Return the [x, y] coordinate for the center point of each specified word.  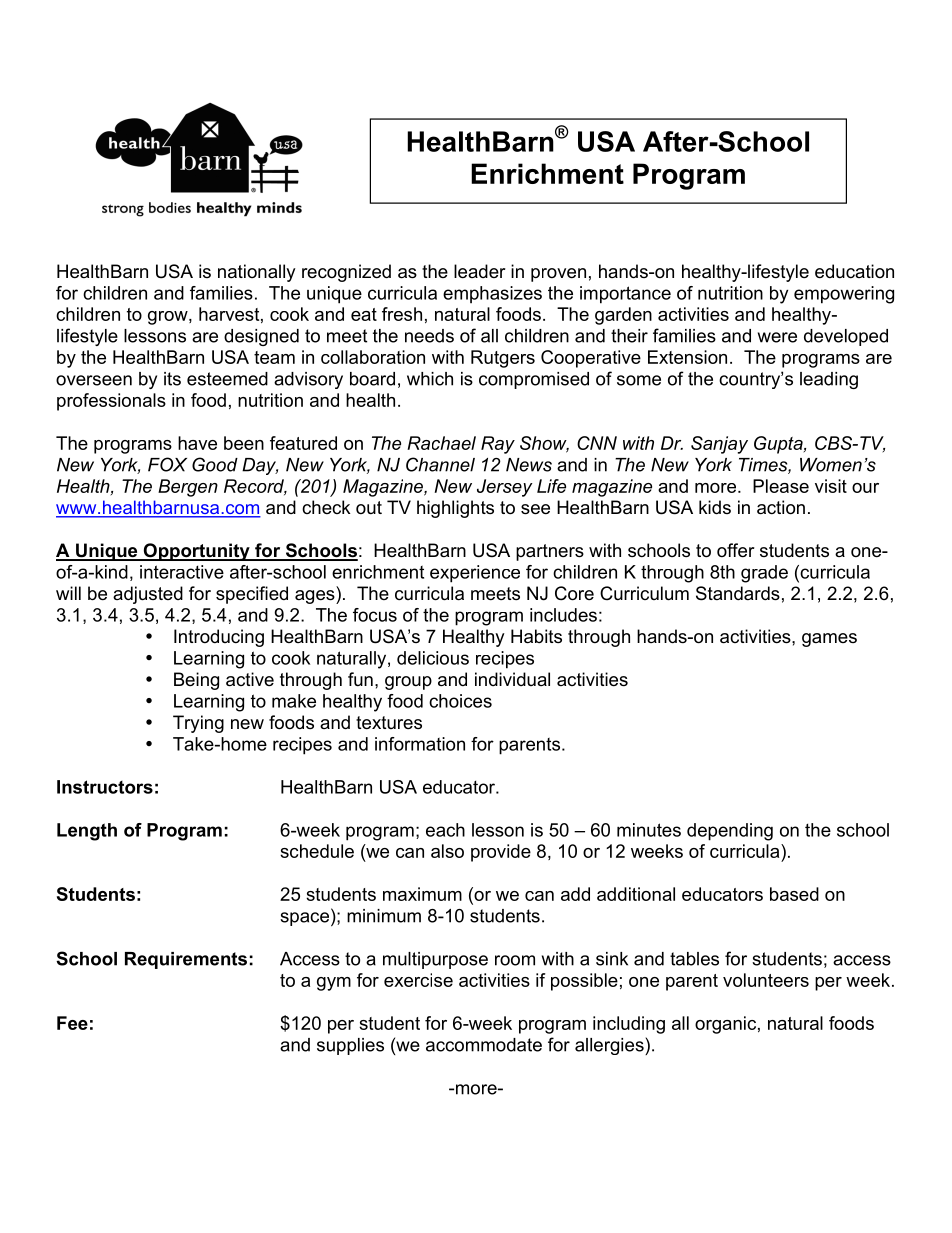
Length [87, 832]
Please [781, 486]
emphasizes [492, 295]
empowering [844, 295]
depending [730, 832]
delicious [433, 658]
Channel [440, 464]
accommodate [484, 1045]
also [447, 851]
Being [196, 681]
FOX [167, 464]
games [829, 640]
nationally [257, 273]
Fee [72, 1023]
